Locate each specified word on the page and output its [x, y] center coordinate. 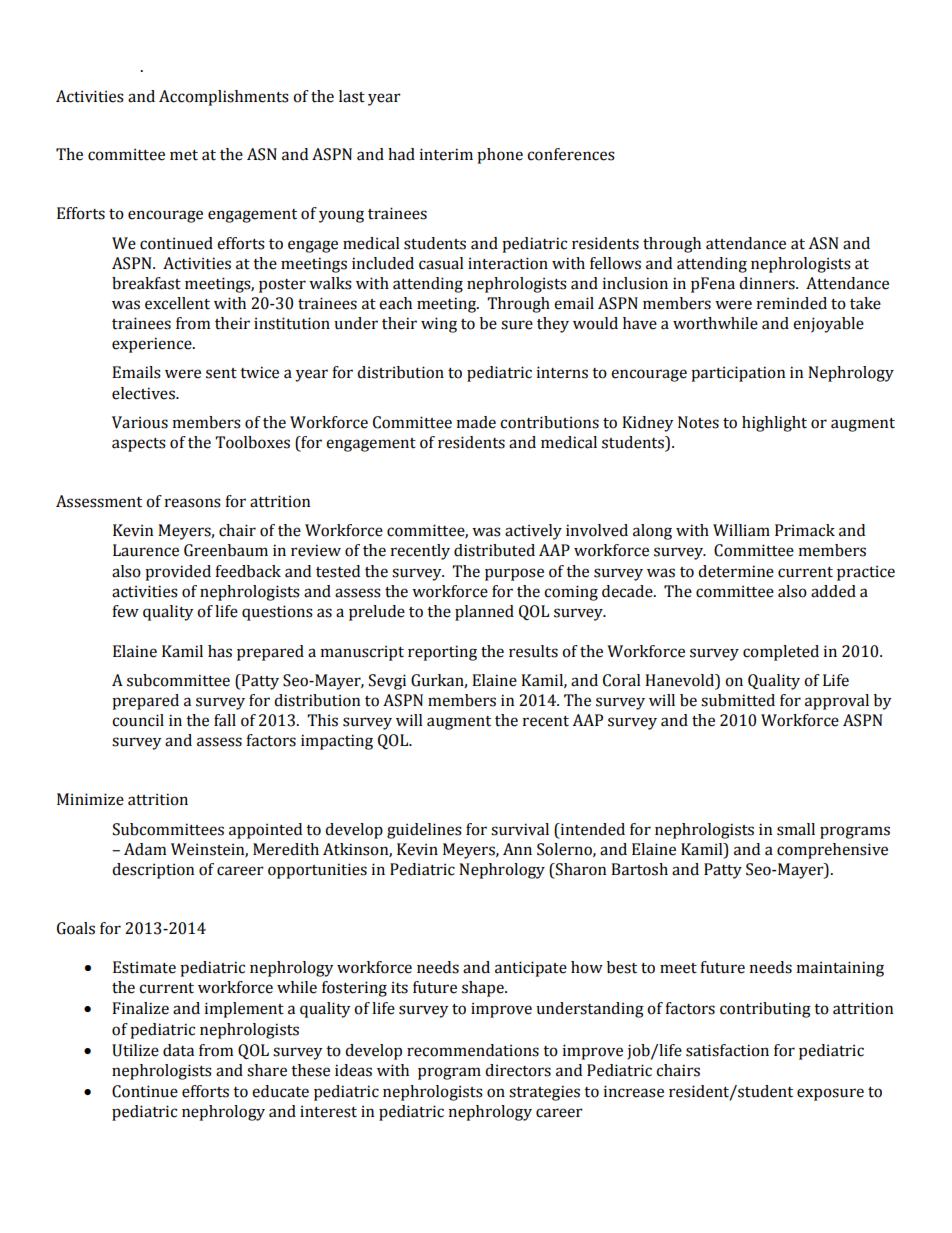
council [138, 720]
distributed [494, 550]
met [184, 155]
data [178, 1050]
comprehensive [832, 851]
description [153, 871]
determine [736, 571]
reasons [193, 503]
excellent [177, 303]
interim [446, 154]
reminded [792, 303]
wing [439, 325]
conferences [571, 154]
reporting [442, 653]
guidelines [424, 831]
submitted [738, 700]
